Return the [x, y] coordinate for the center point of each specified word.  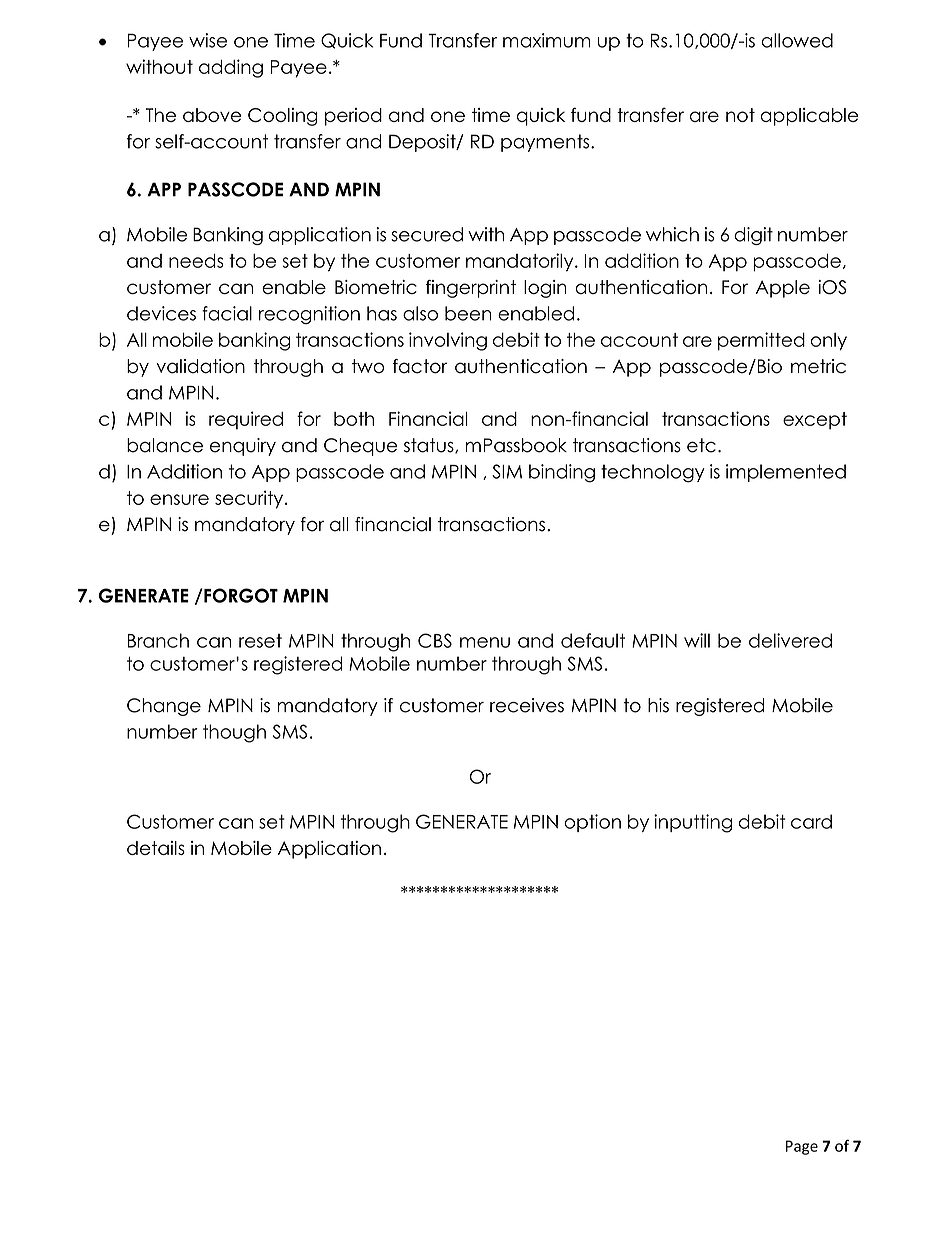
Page [802, 1147]
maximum [546, 40]
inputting [693, 823]
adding [231, 68]
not [740, 115]
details [156, 848]
